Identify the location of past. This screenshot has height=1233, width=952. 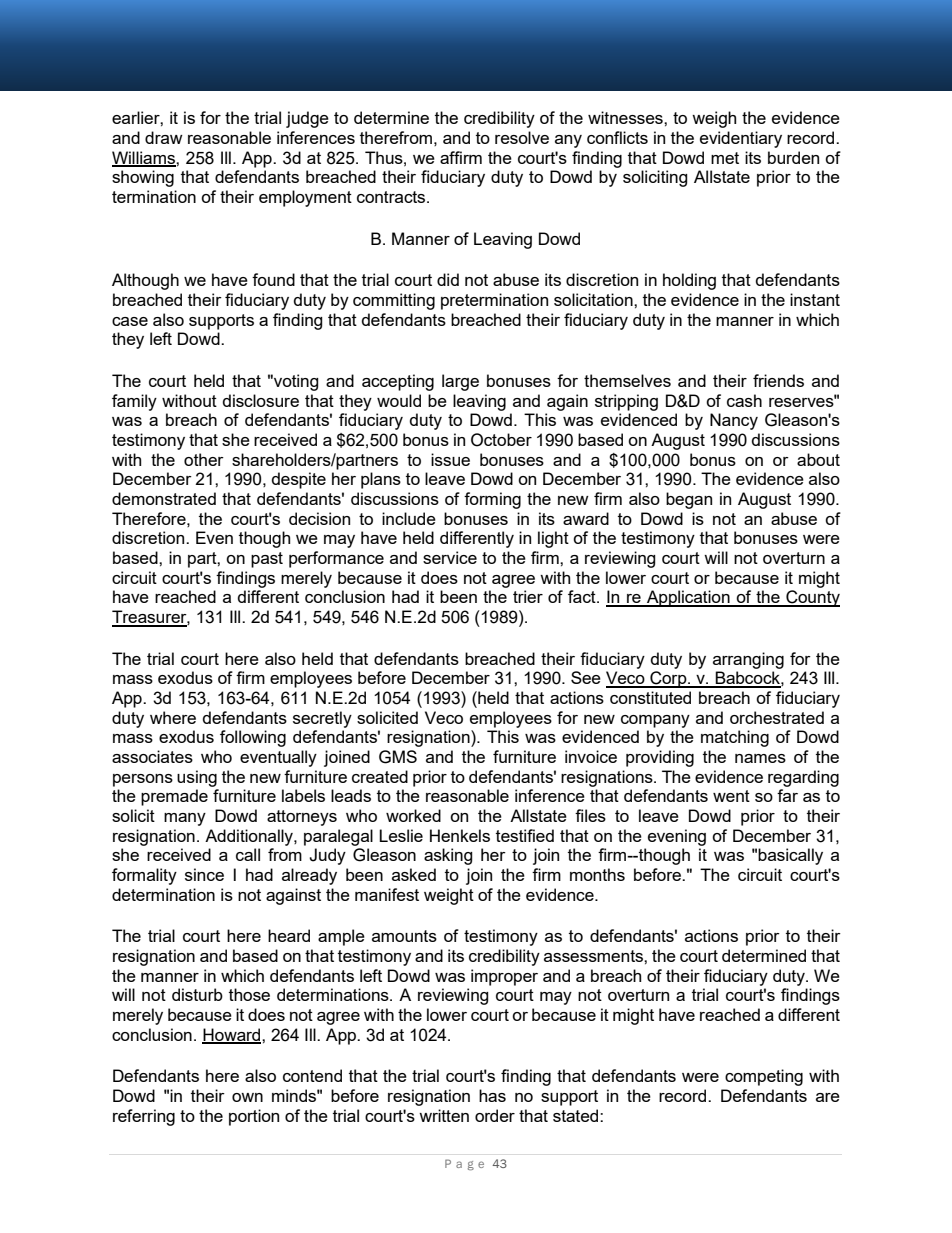
(267, 560).
